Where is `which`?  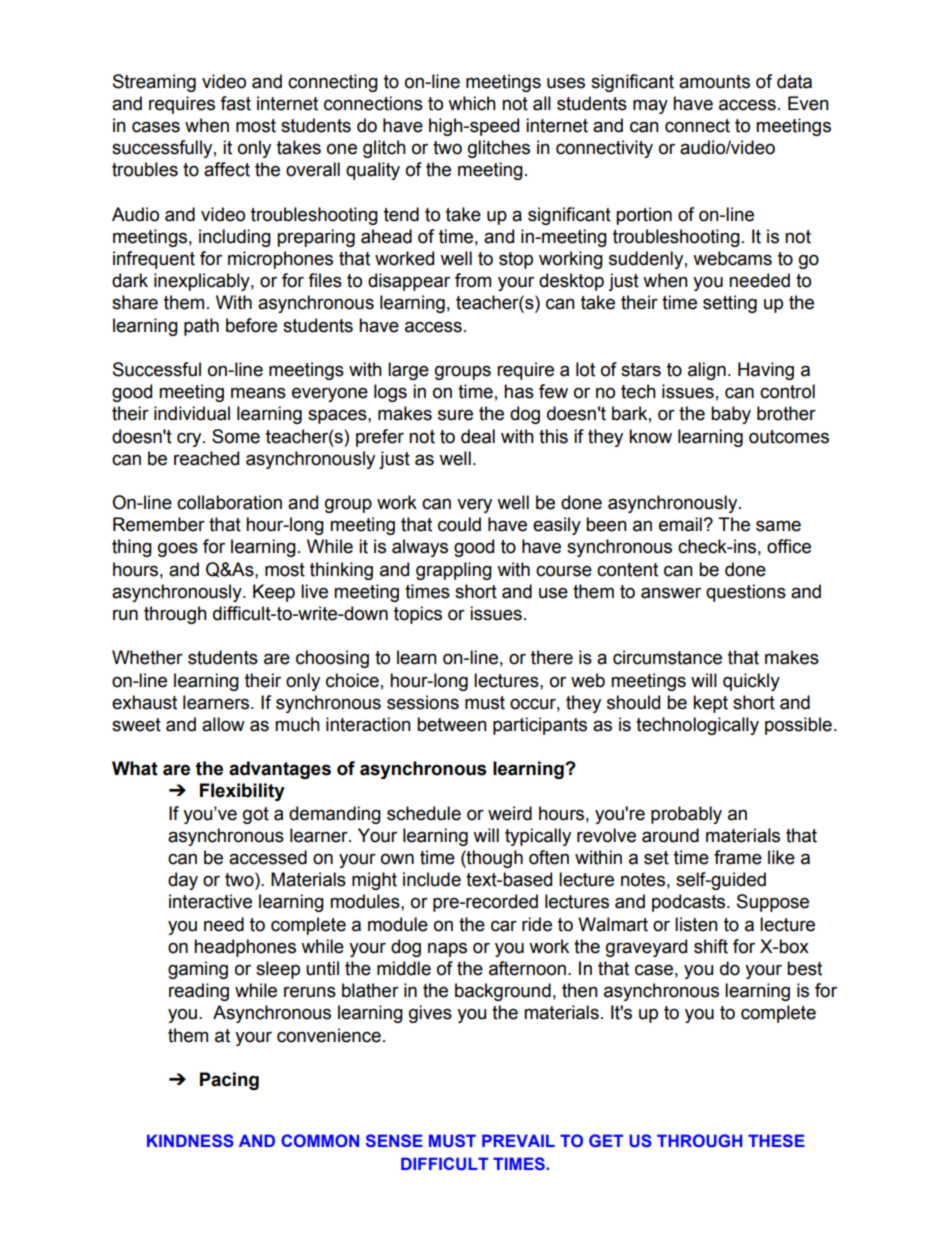
which is located at coordinates (472, 103).
